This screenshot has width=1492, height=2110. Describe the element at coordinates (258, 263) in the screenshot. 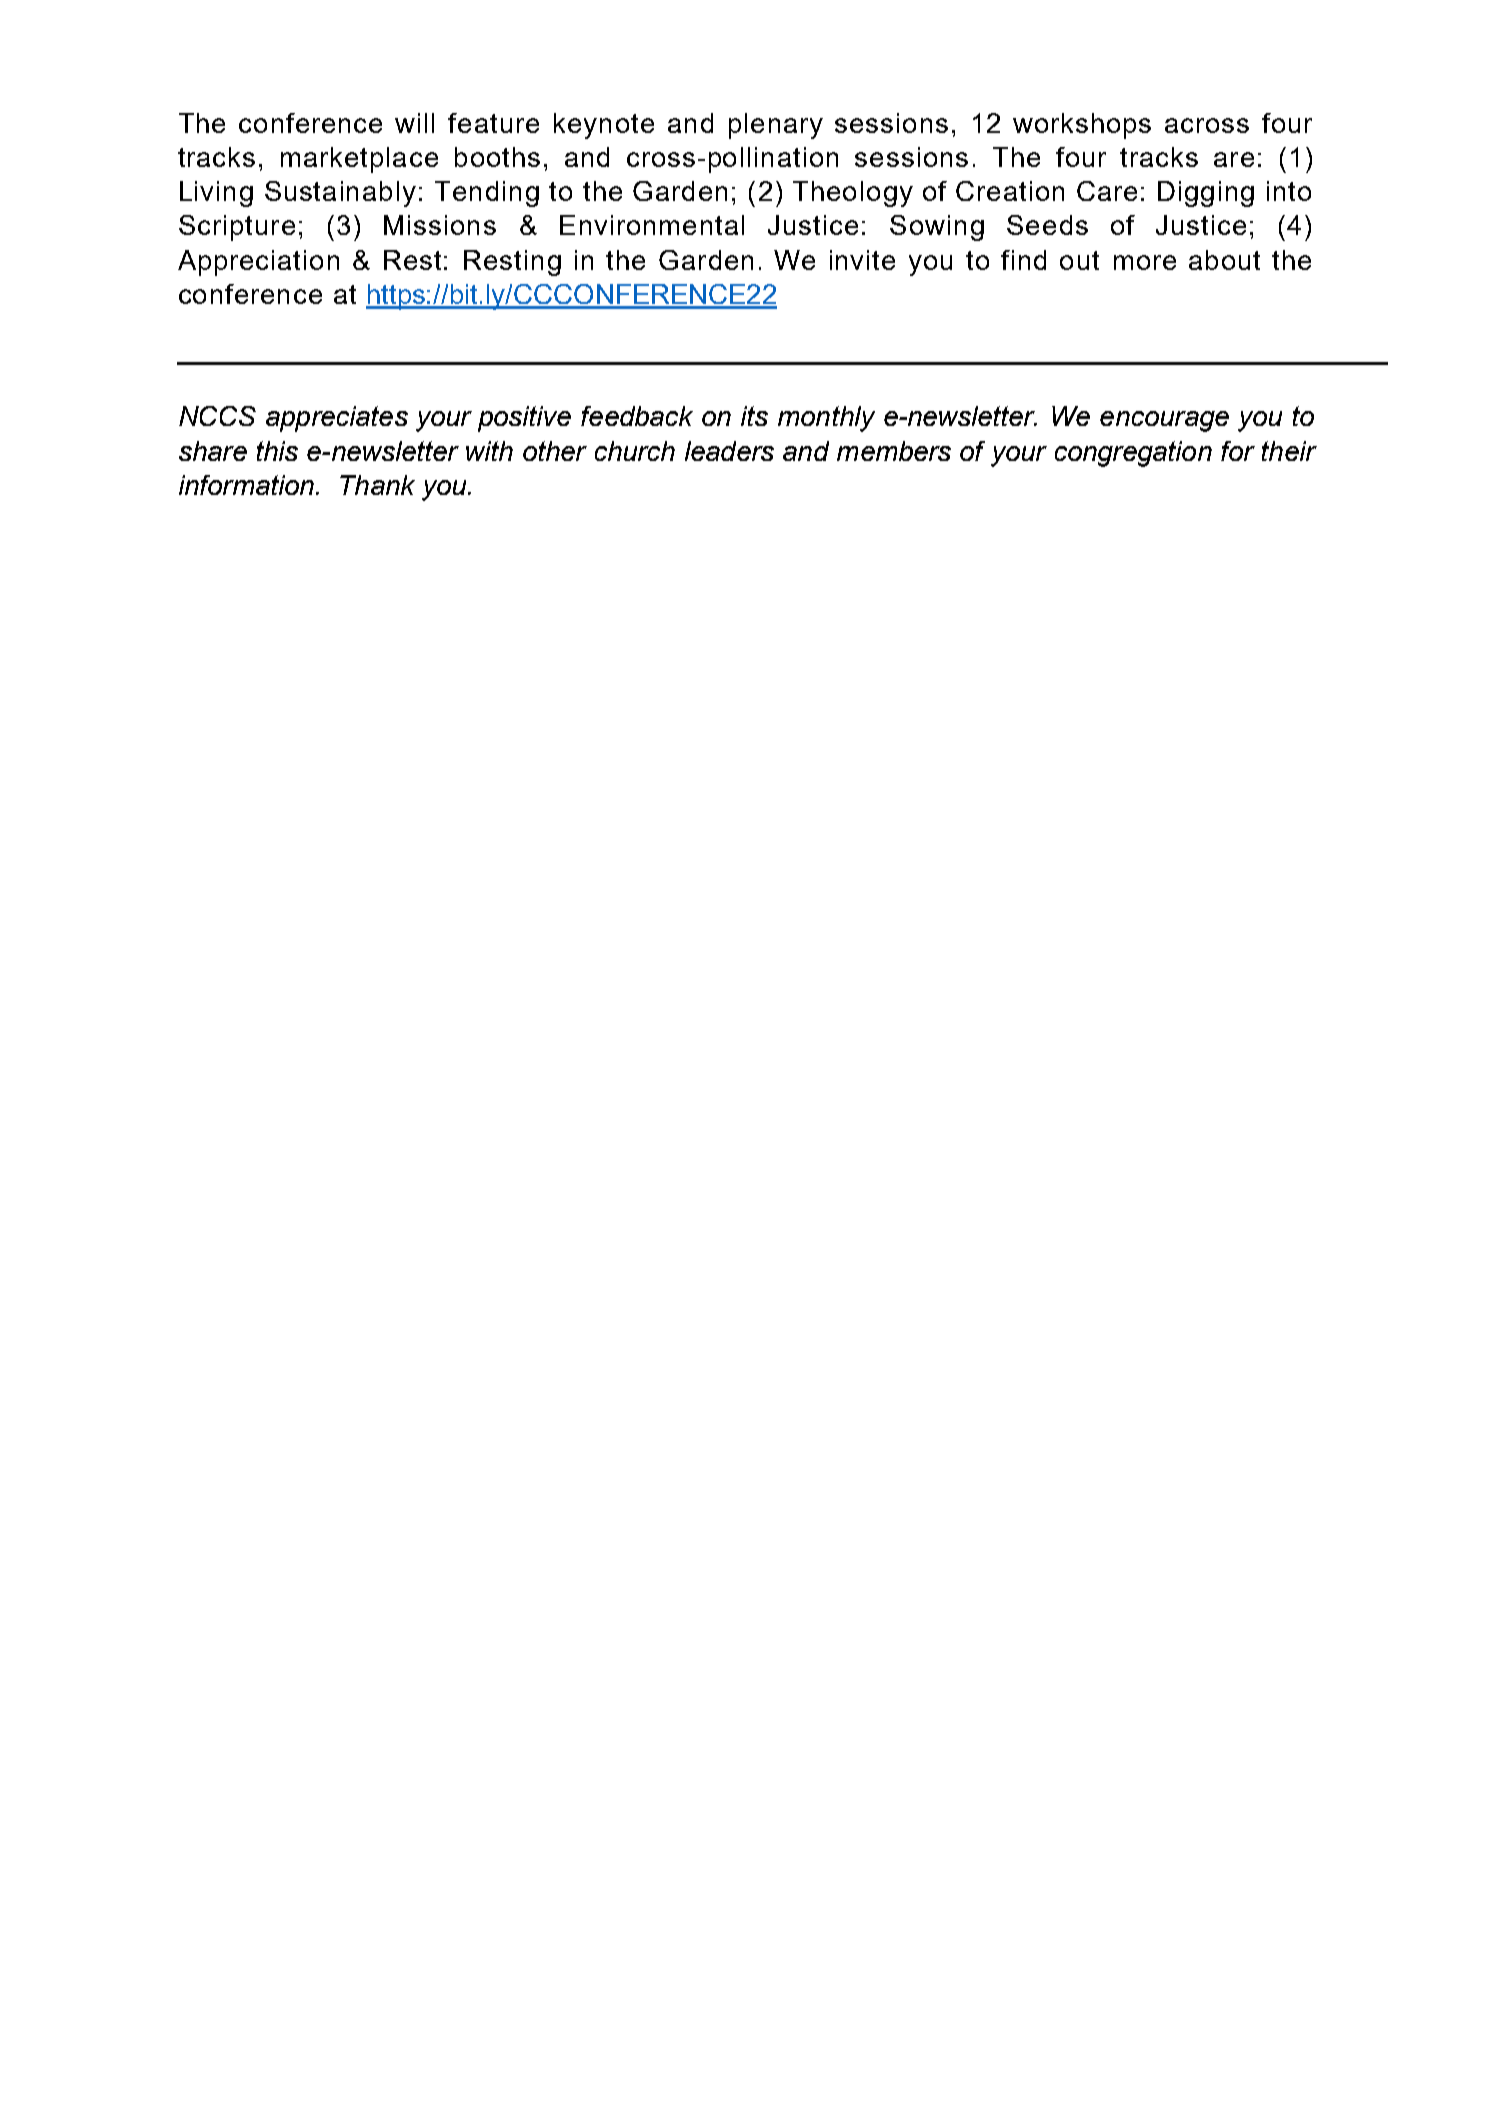

I see `Appreciation` at that location.
